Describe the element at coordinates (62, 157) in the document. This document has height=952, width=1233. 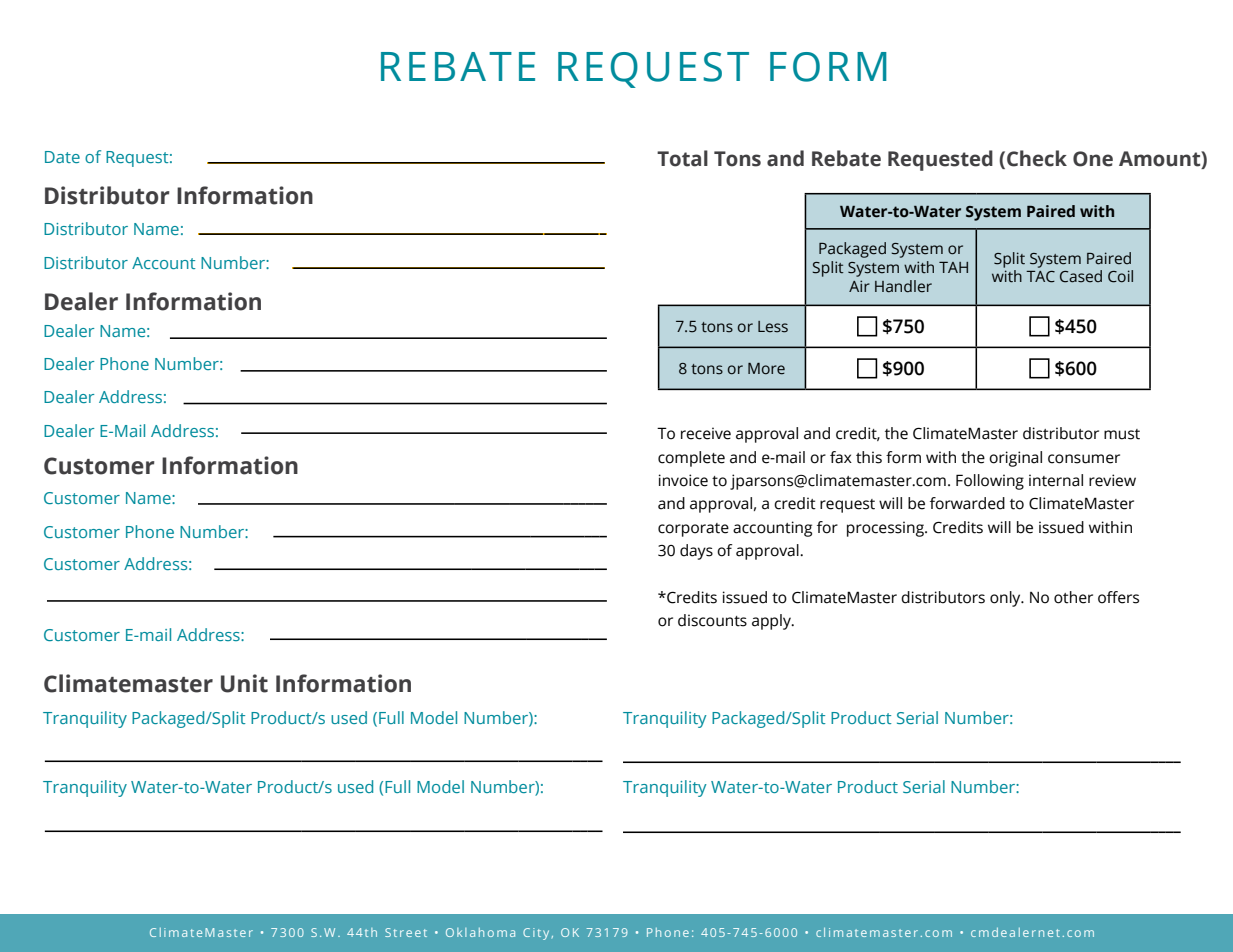
I see `Date` at that location.
